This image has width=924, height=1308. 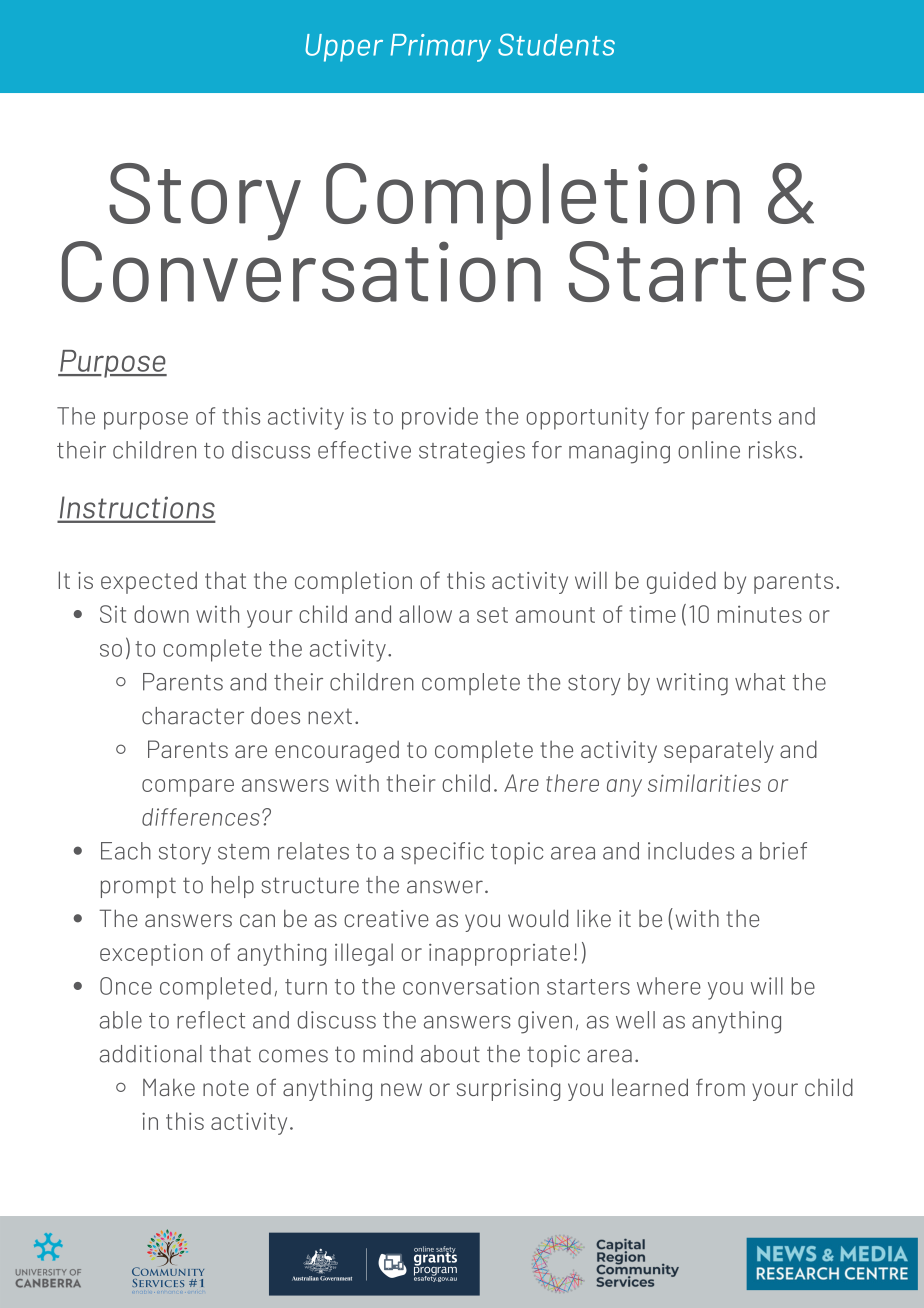 What do you see at coordinates (151, 1054) in the image?
I see `additional` at bounding box center [151, 1054].
